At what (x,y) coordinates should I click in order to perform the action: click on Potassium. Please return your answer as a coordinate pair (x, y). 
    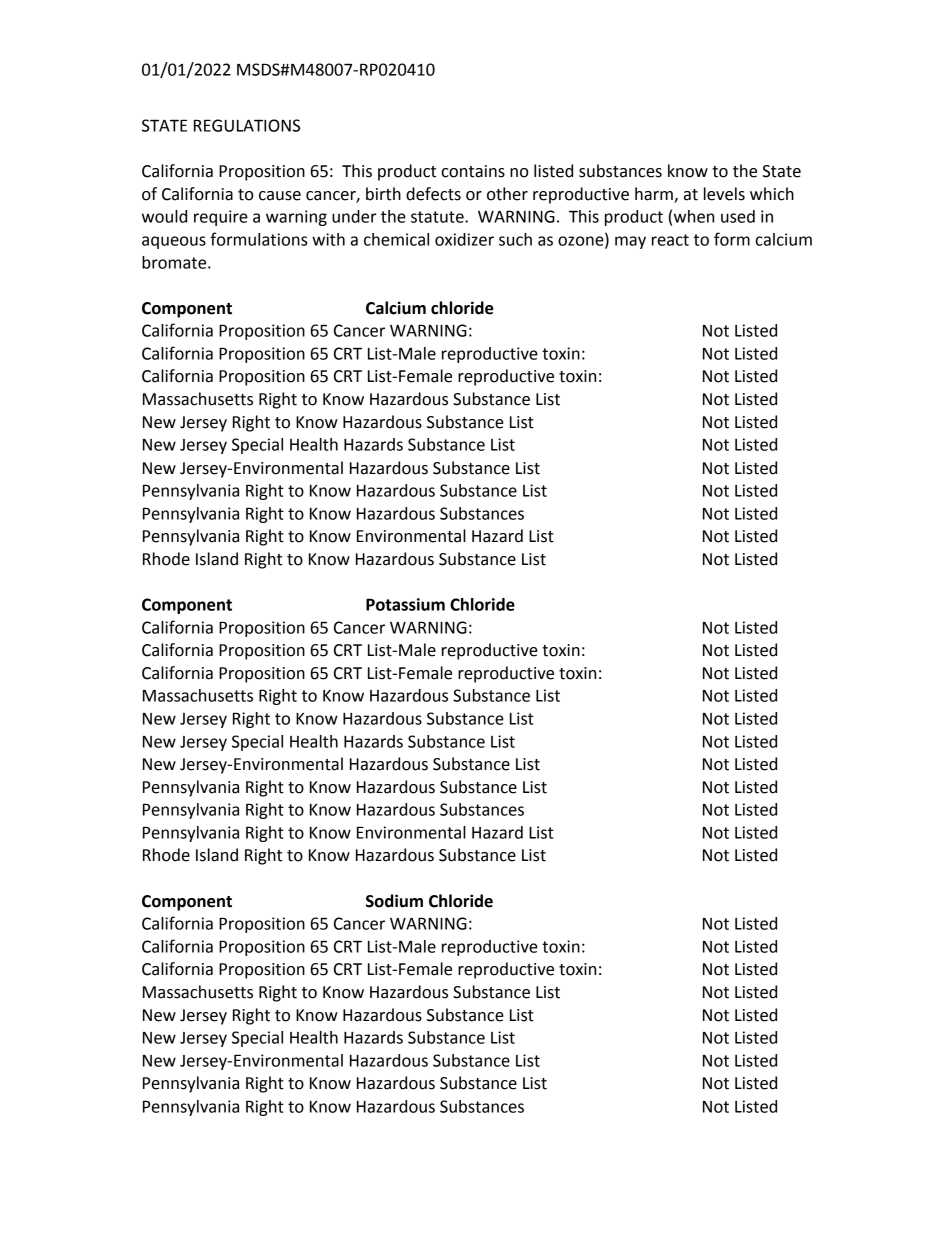
    Looking at the image, I should click on (405, 604).
